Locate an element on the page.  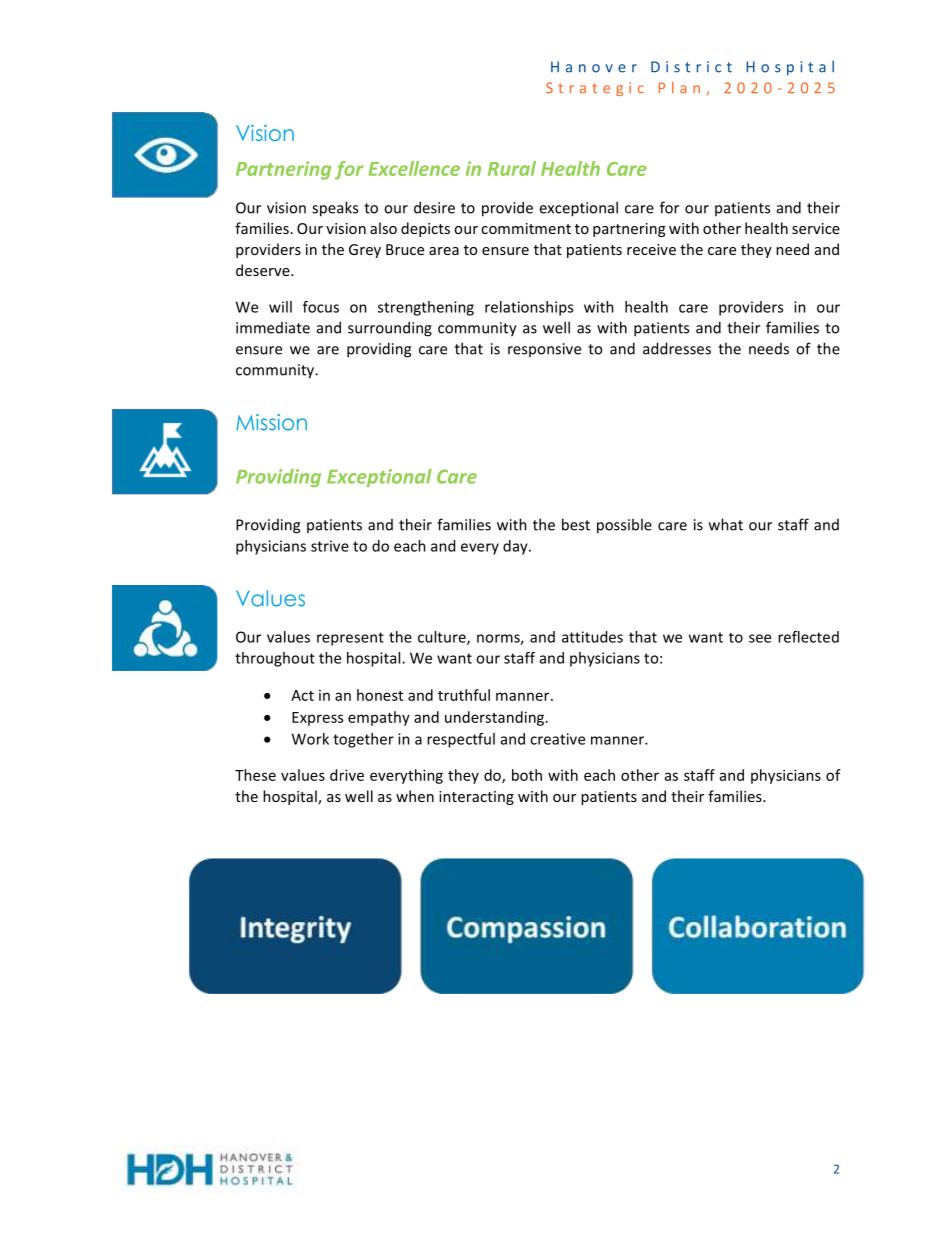
Rural is located at coordinates (512, 168).
